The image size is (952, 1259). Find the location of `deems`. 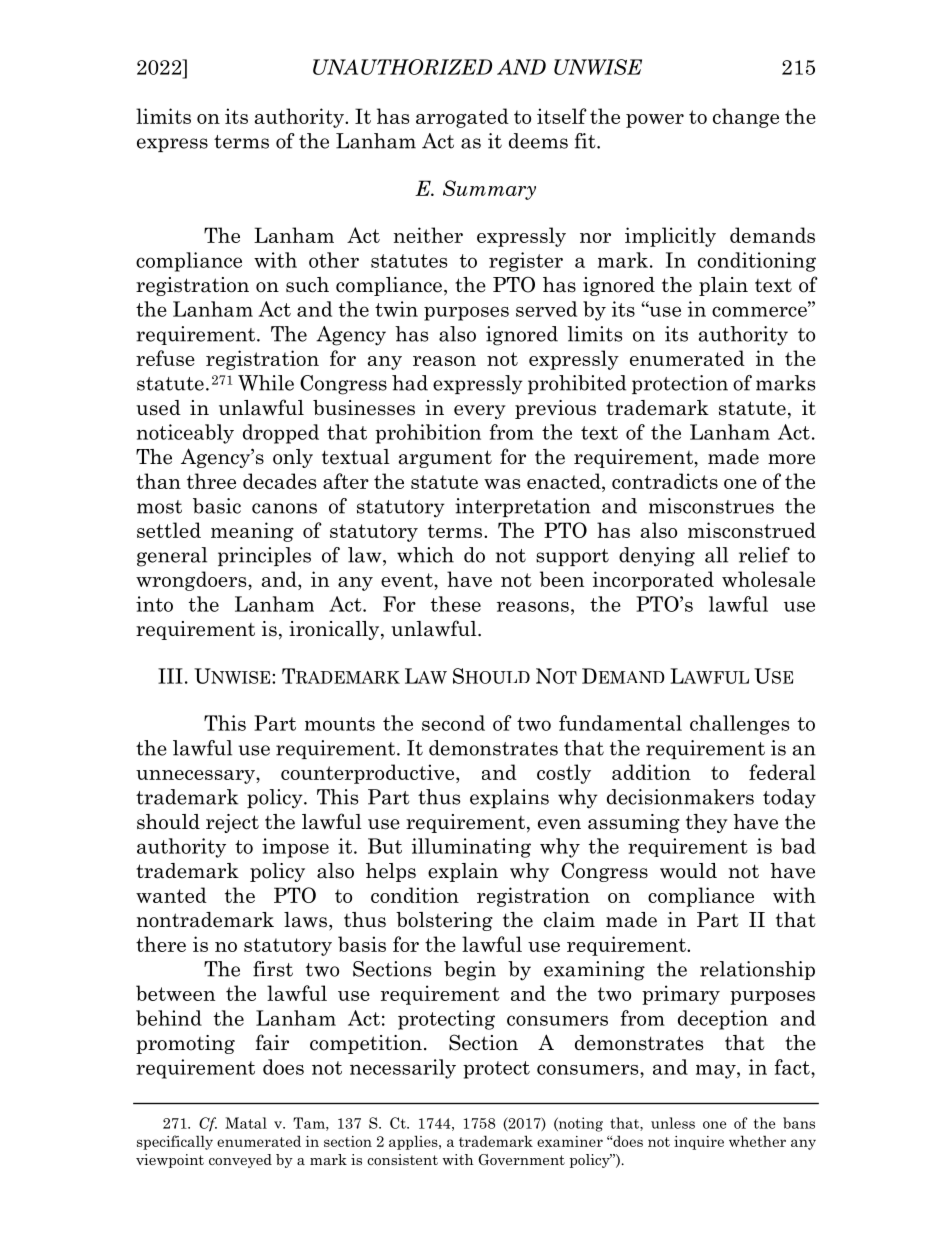

deems is located at coordinates (538, 141).
